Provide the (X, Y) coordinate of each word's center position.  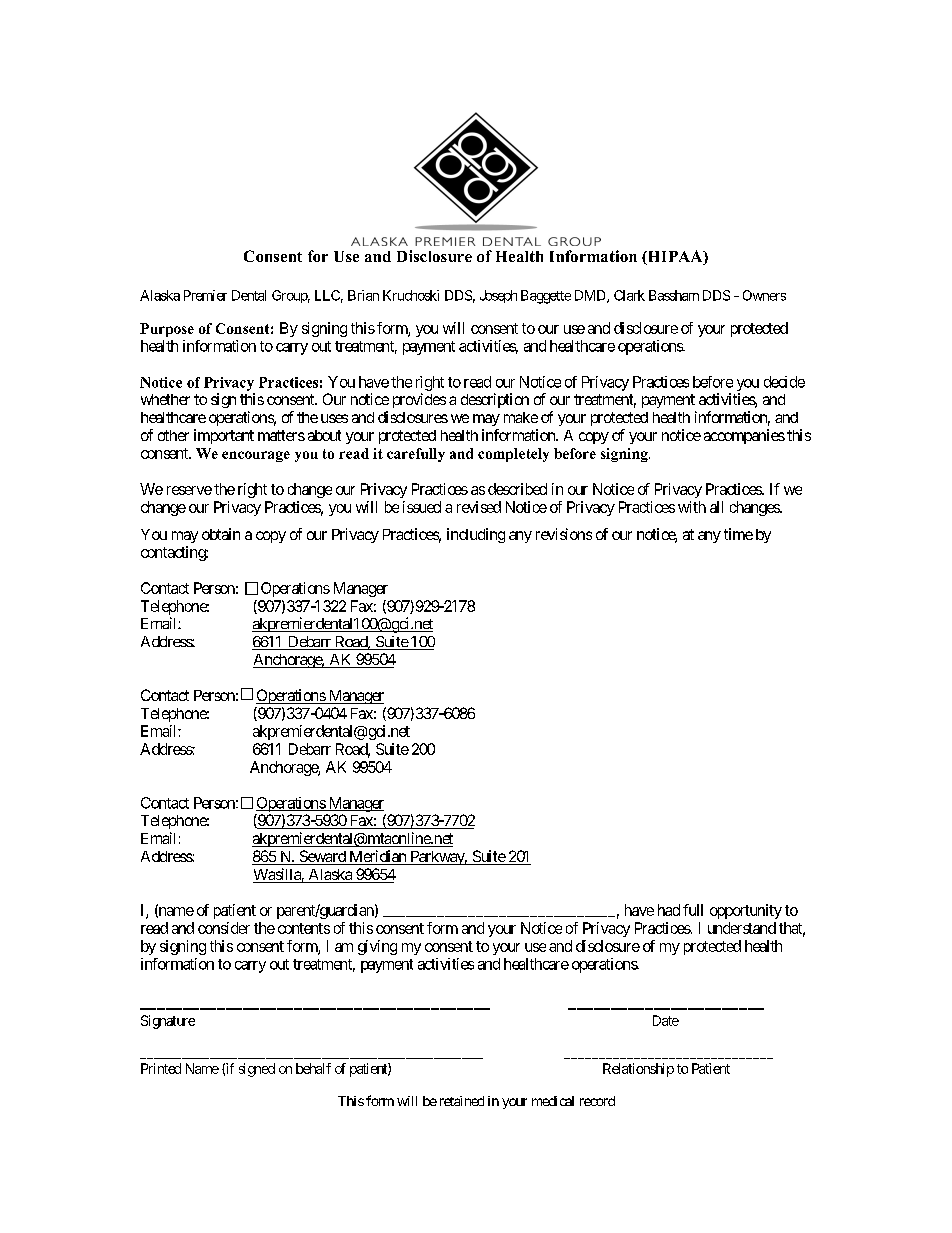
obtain (221, 534)
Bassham (674, 295)
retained (460, 1101)
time (738, 534)
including (476, 535)
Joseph (498, 296)
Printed (161, 1068)
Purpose (167, 330)
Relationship (638, 1070)
